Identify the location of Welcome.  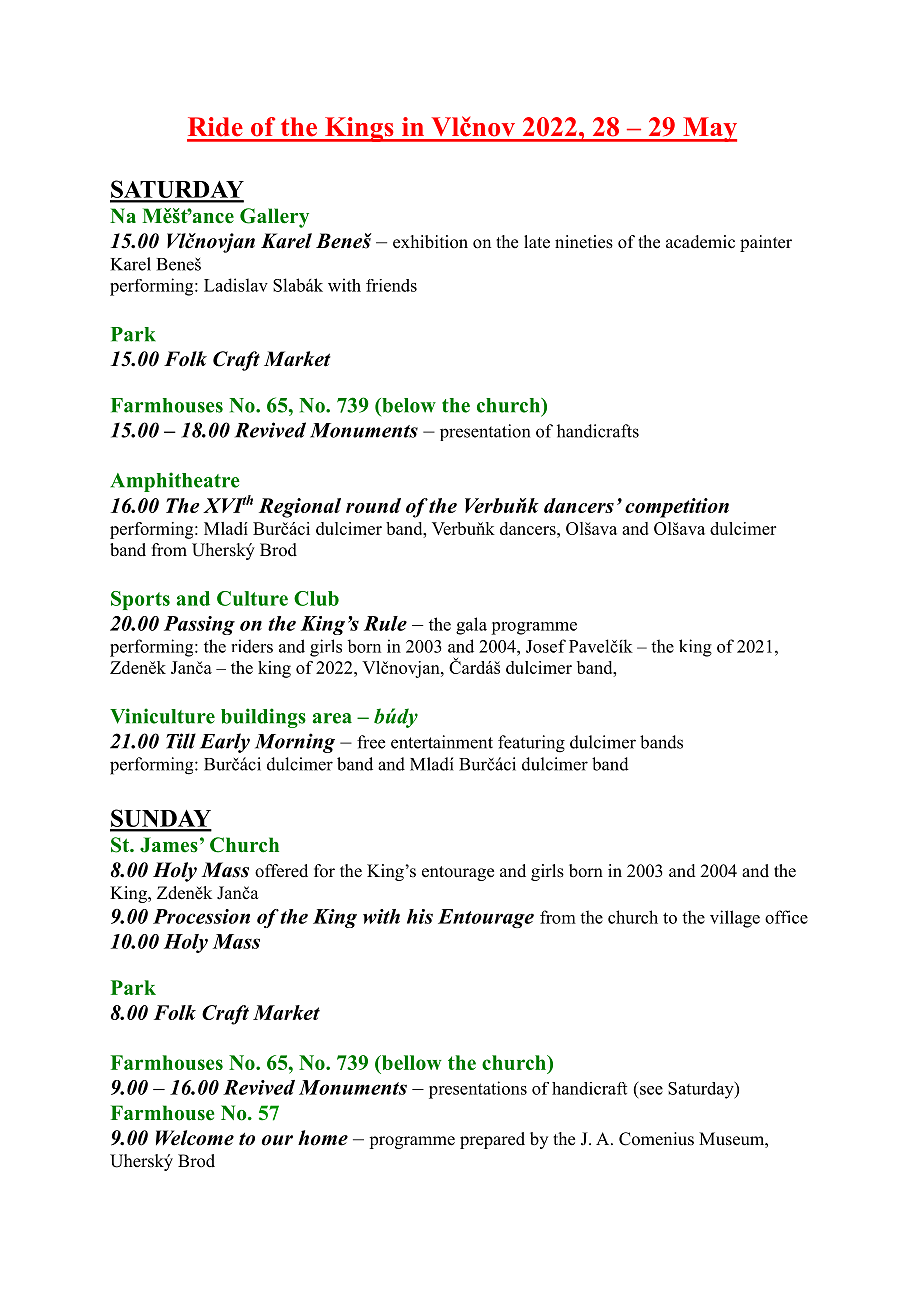
(195, 1138).
